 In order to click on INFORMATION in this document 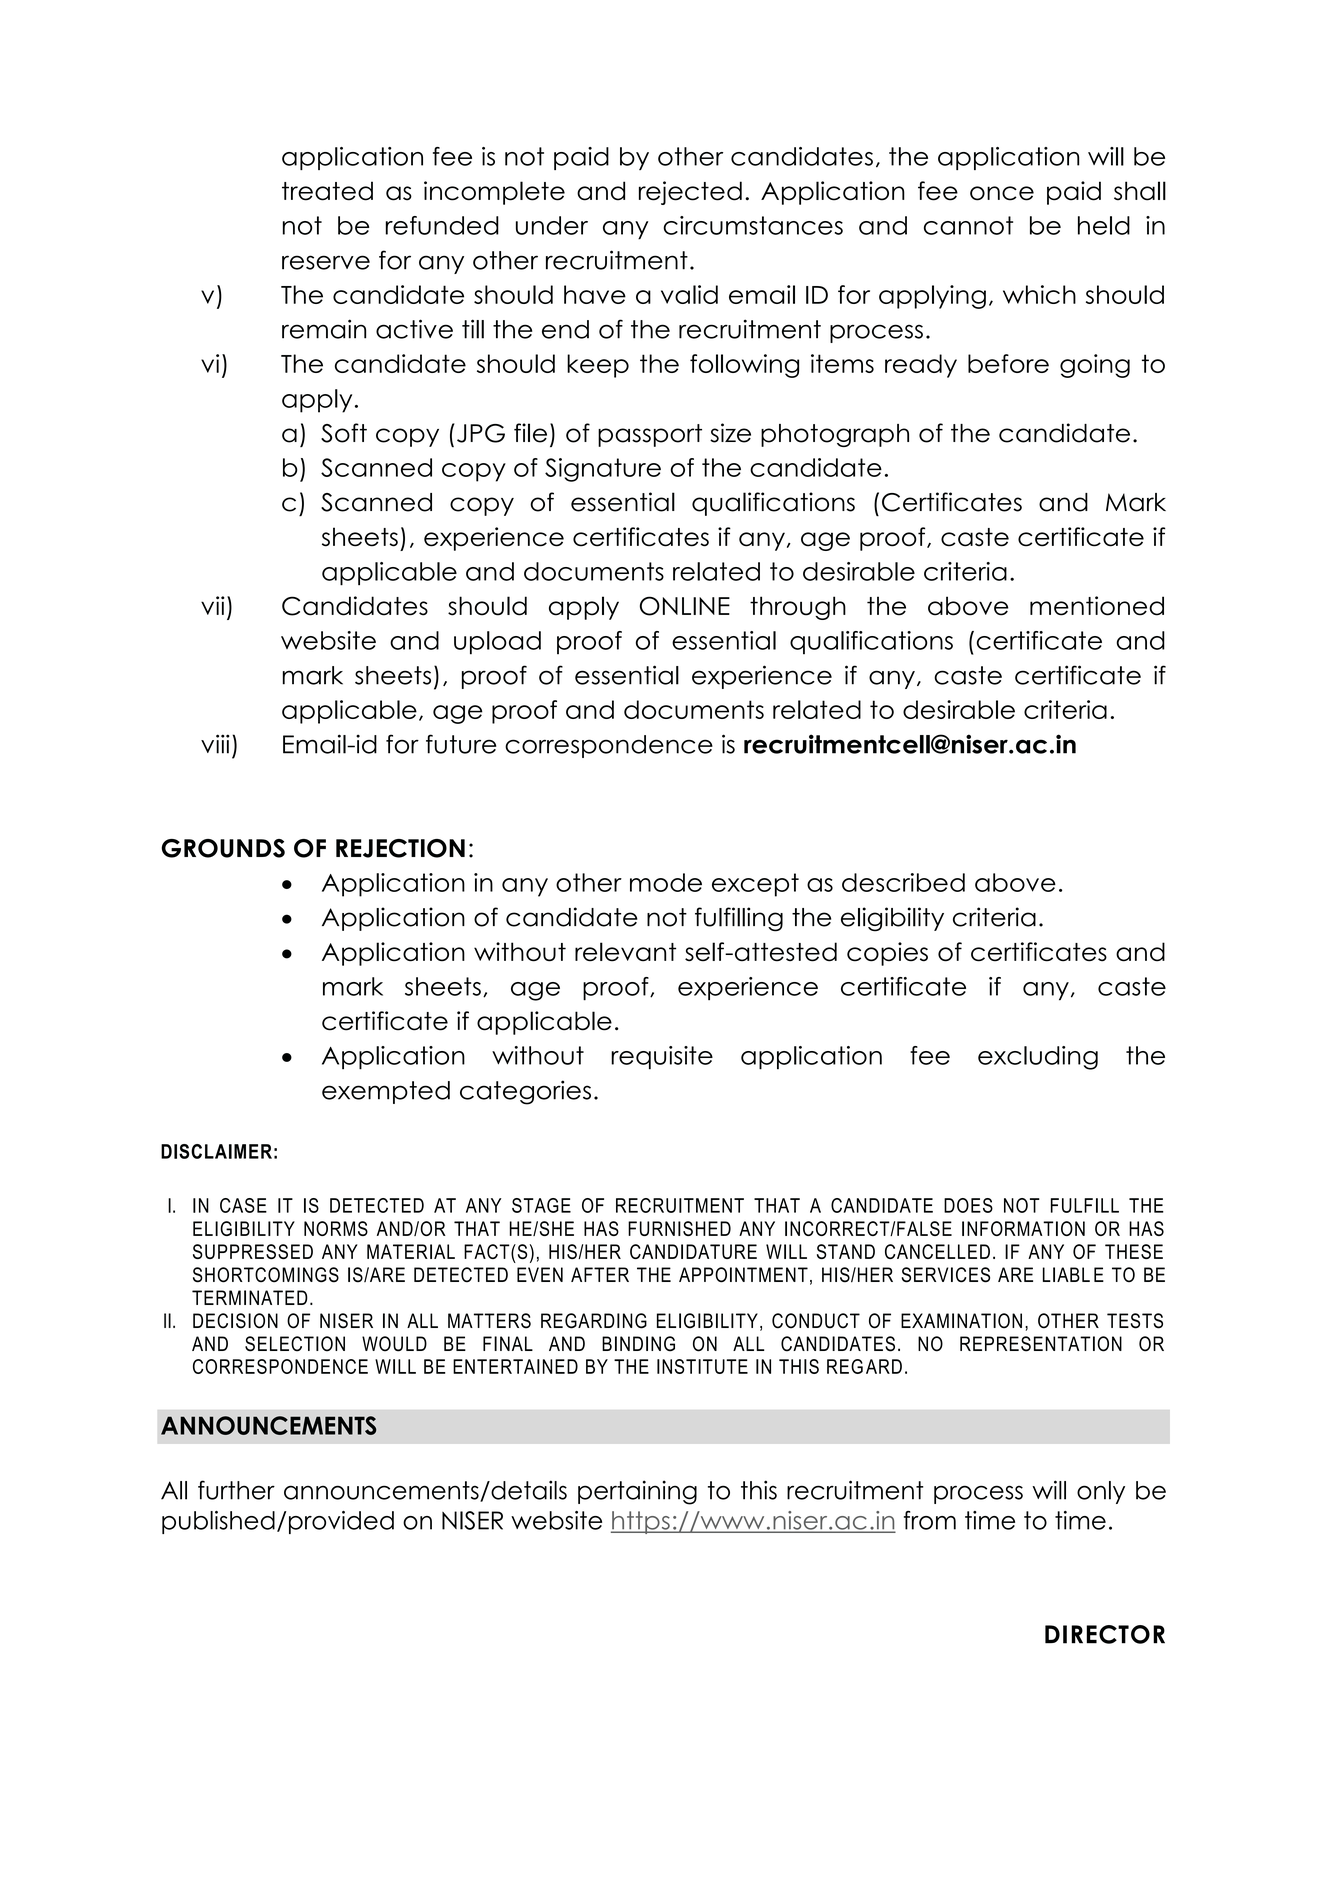, I will do `click(1023, 1228)`.
